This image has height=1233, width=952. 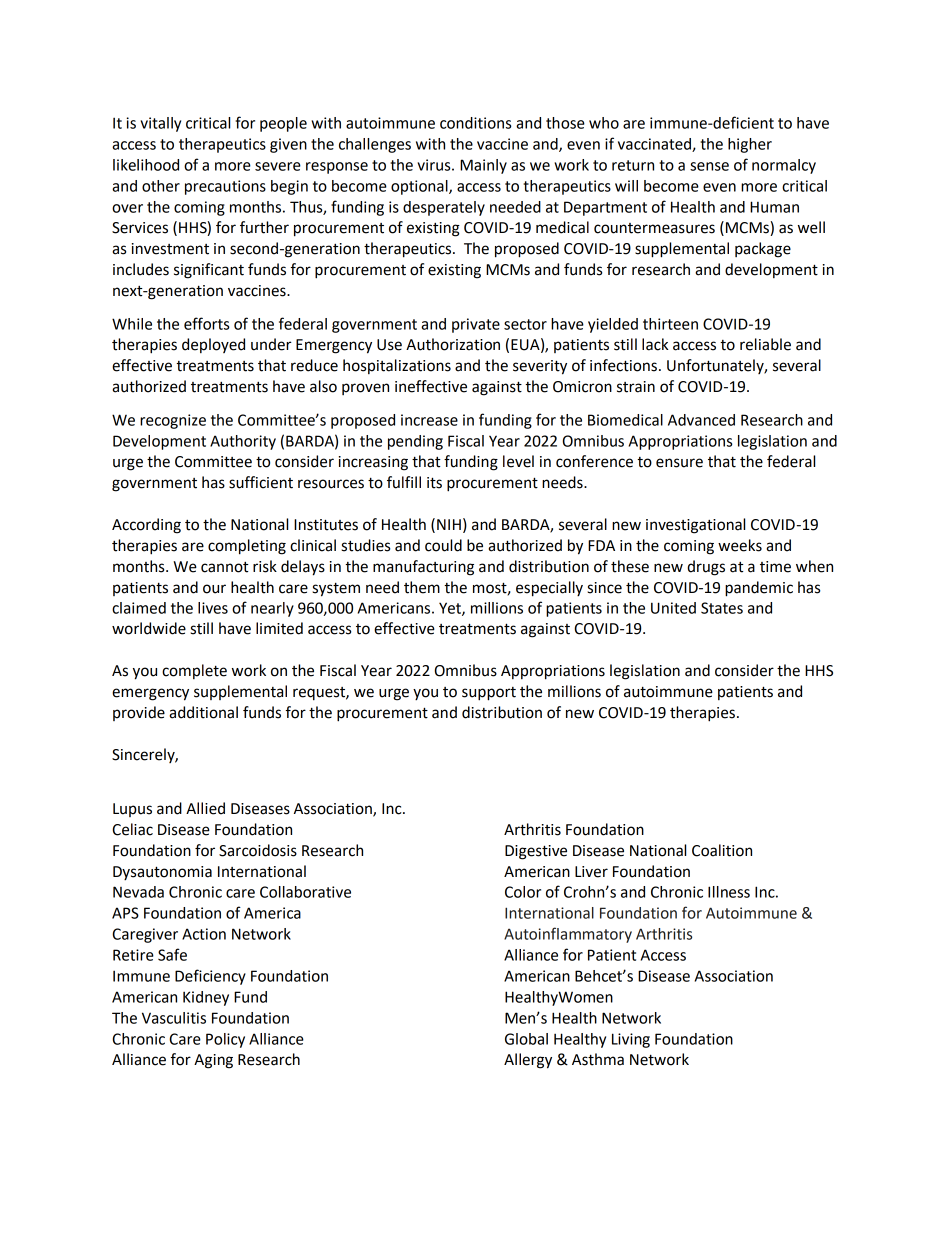 What do you see at coordinates (526, 1039) in the image?
I see `Global` at bounding box center [526, 1039].
